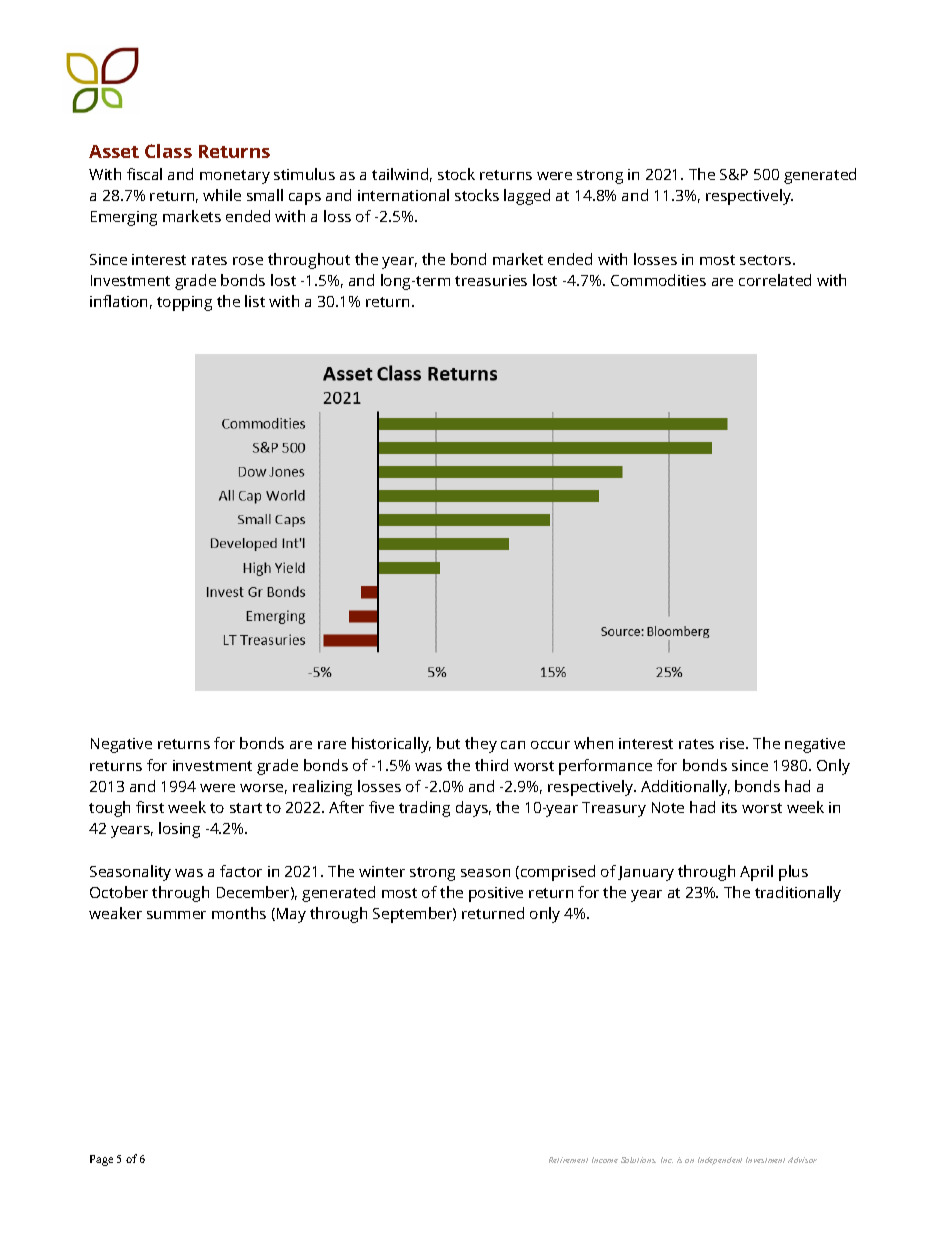 This screenshot has height=1233, width=952. I want to click on summer, so click(176, 915).
